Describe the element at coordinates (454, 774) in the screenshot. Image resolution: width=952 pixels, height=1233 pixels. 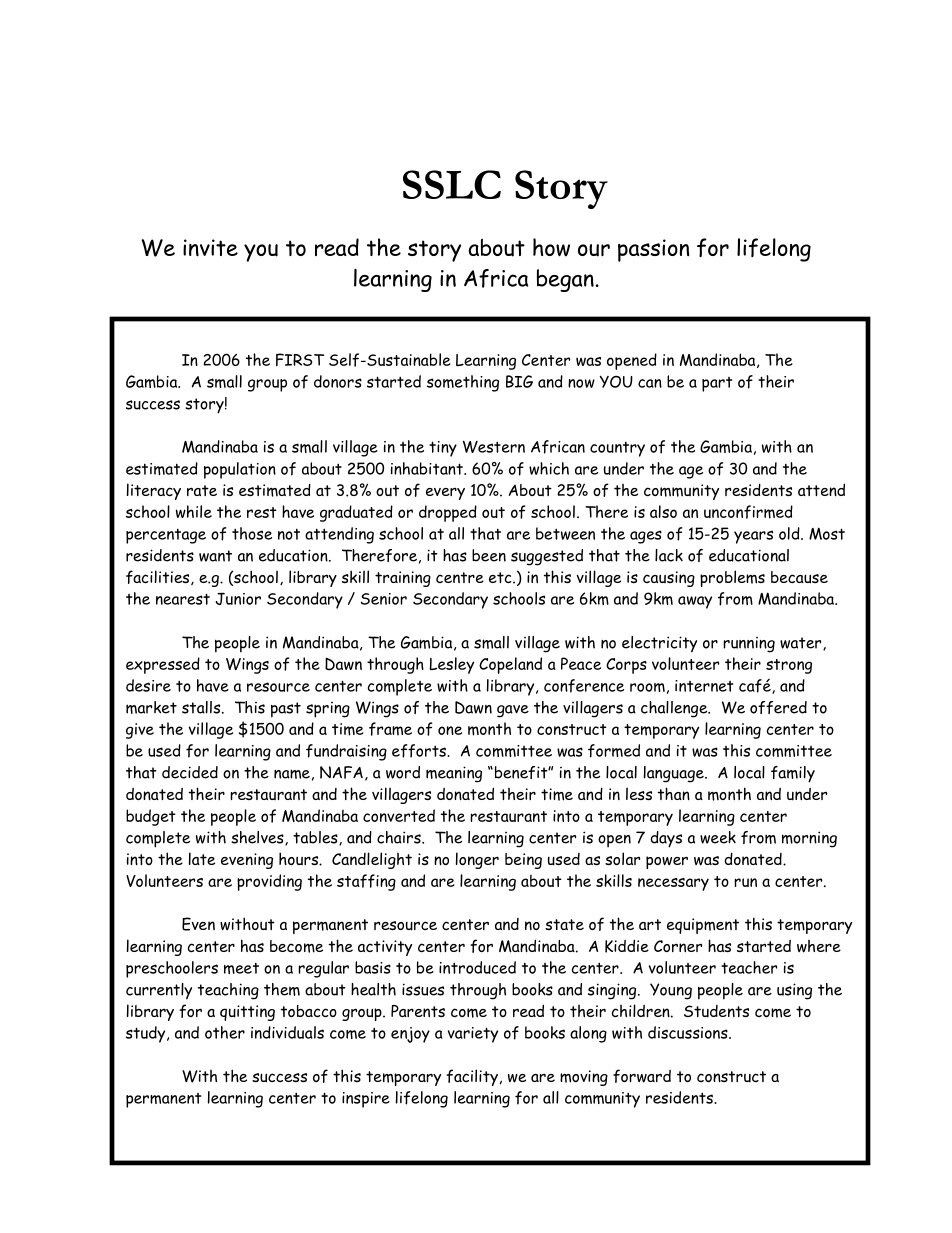
I see `meaning` at that location.
